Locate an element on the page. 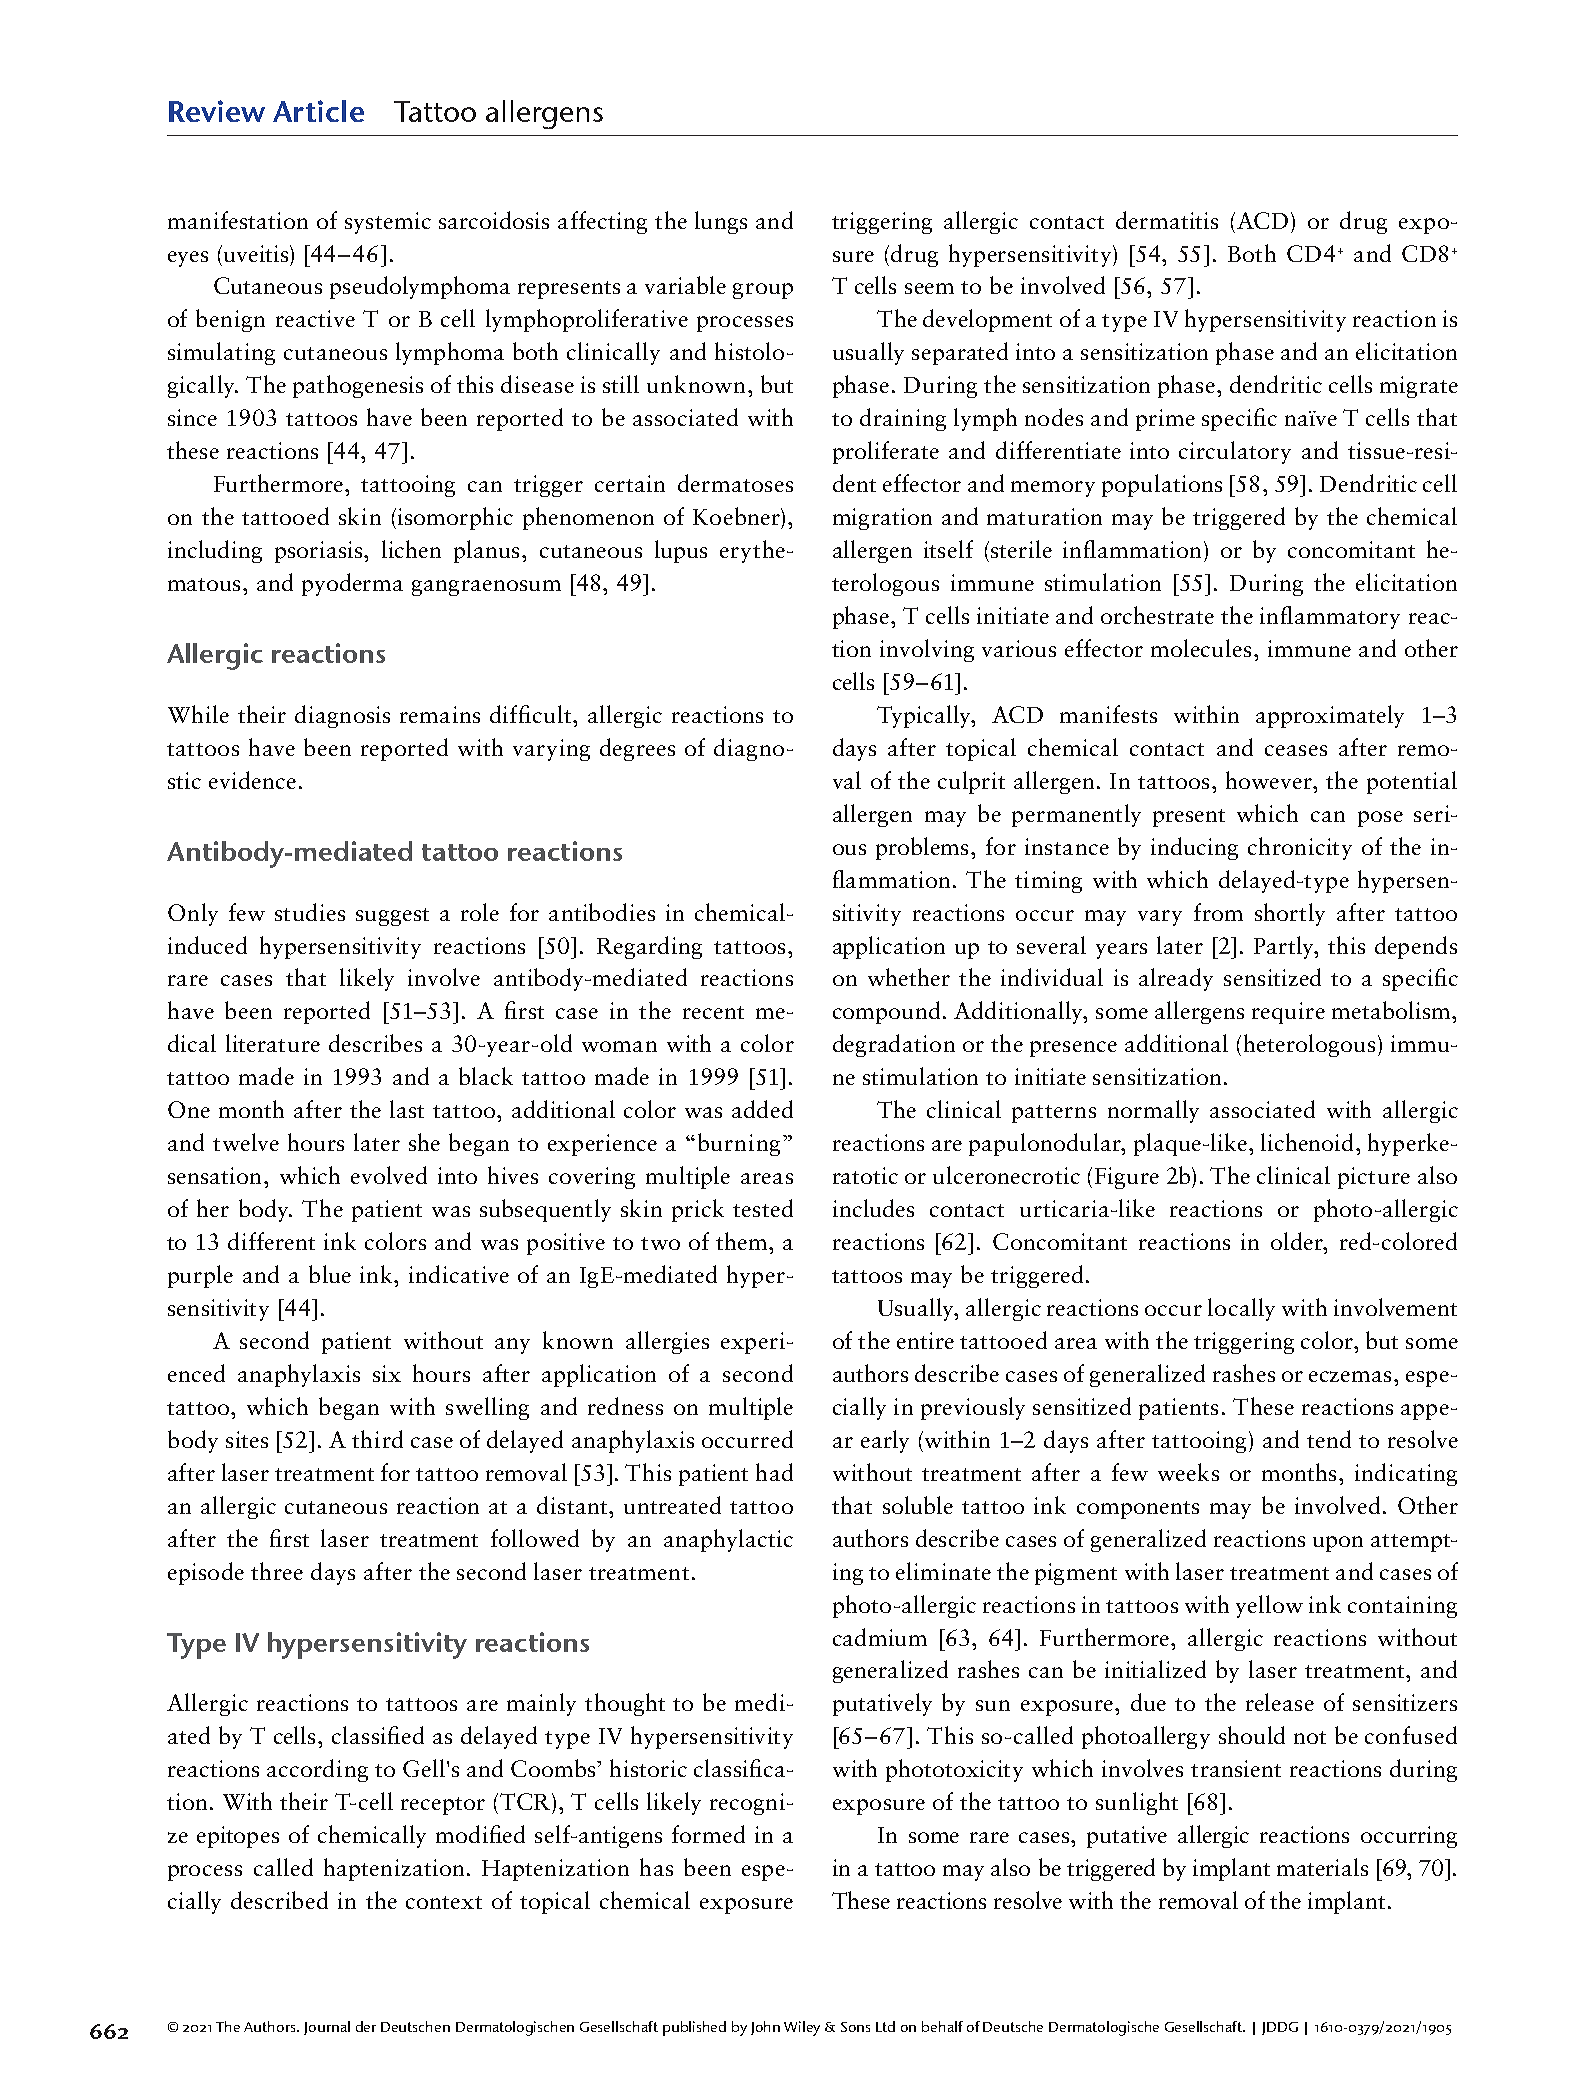 This document has height=2096, width=1595. added is located at coordinates (762, 1109).
